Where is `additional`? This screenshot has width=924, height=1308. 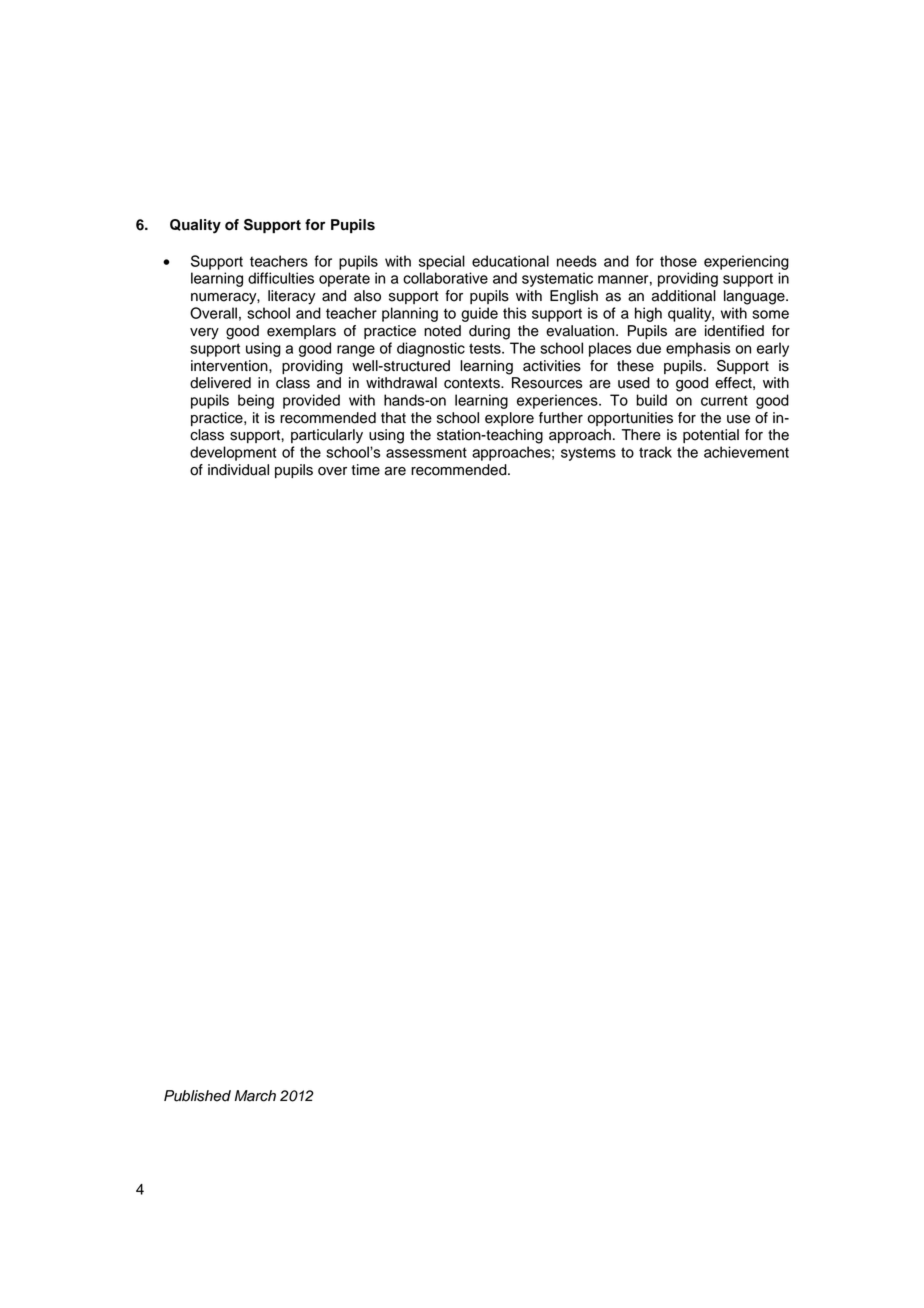
additional is located at coordinates (684, 296).
